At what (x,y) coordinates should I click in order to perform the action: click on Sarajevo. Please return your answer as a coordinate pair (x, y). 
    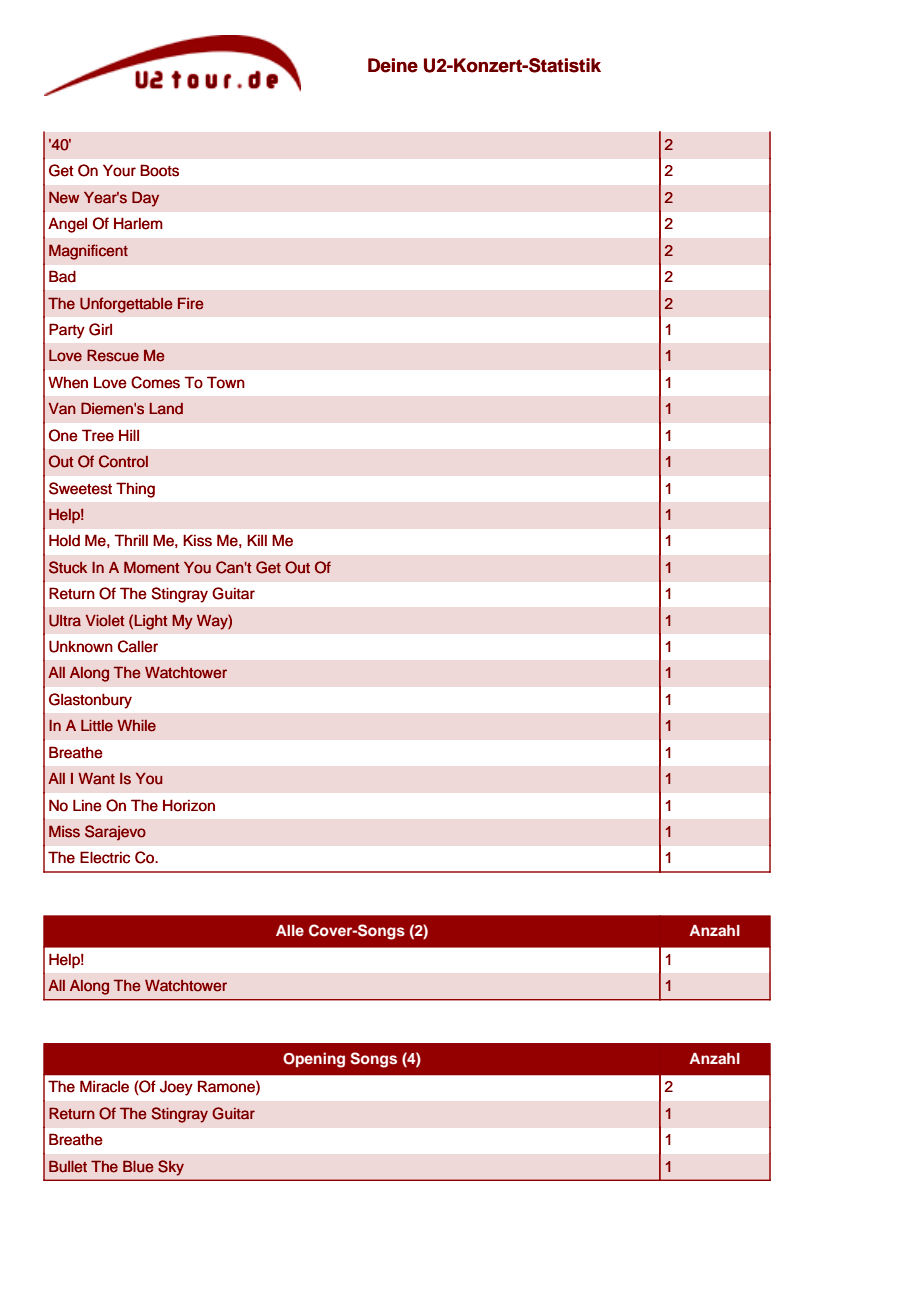
    Looking at the image, I should click on (115, 833).
